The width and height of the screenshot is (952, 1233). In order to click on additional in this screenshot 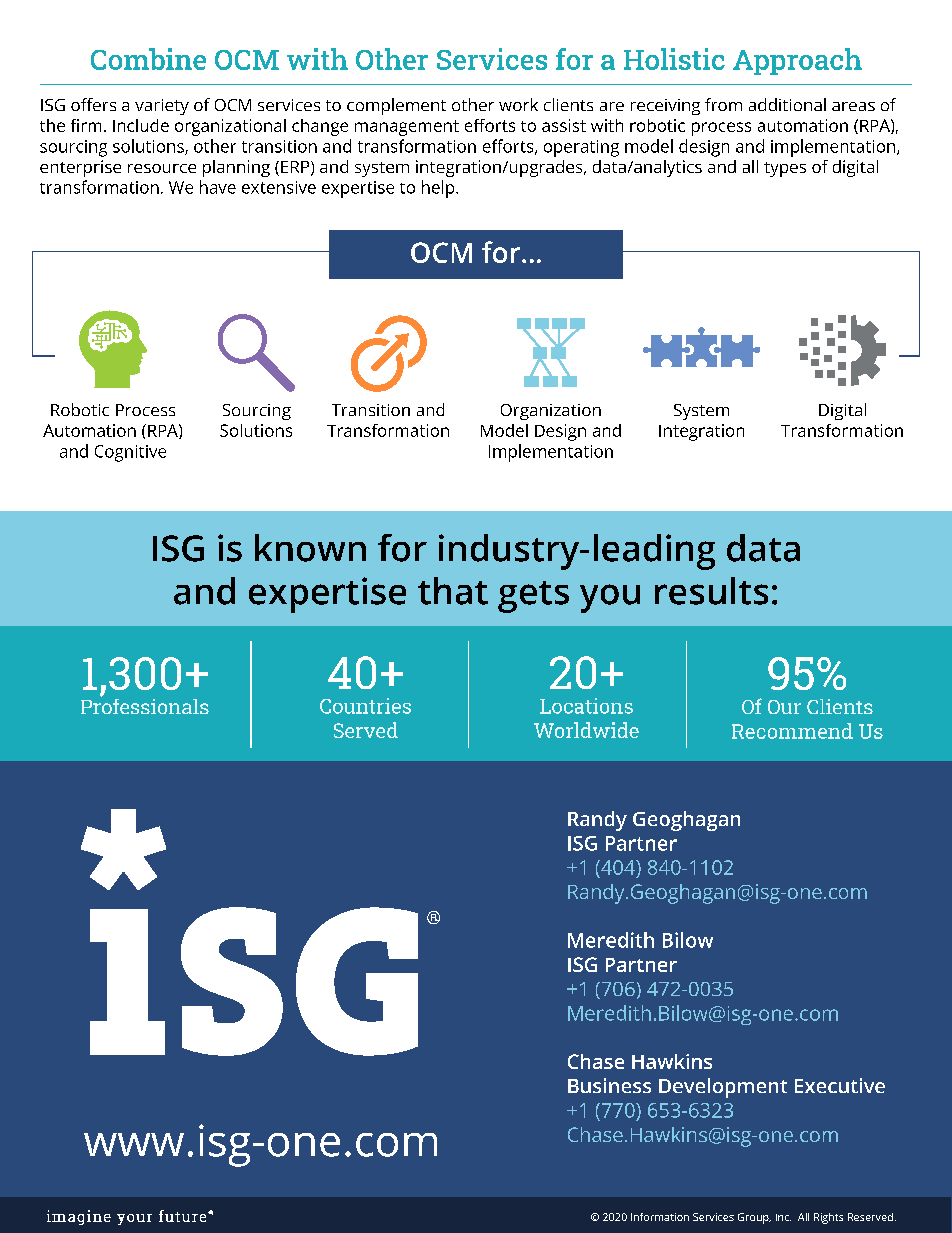, I will do `click(787, 104)`.
